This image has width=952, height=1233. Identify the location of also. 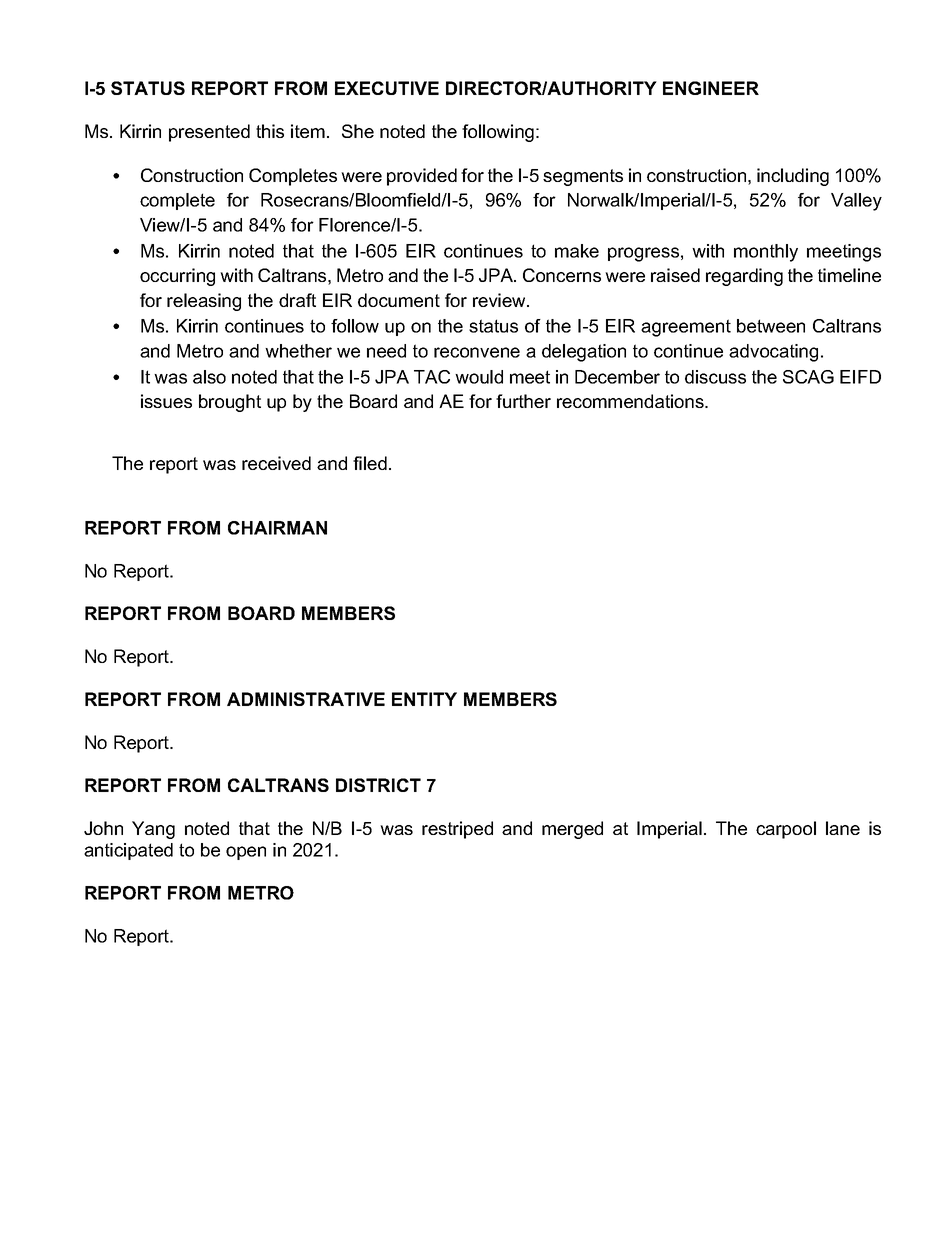
(209, 377).
